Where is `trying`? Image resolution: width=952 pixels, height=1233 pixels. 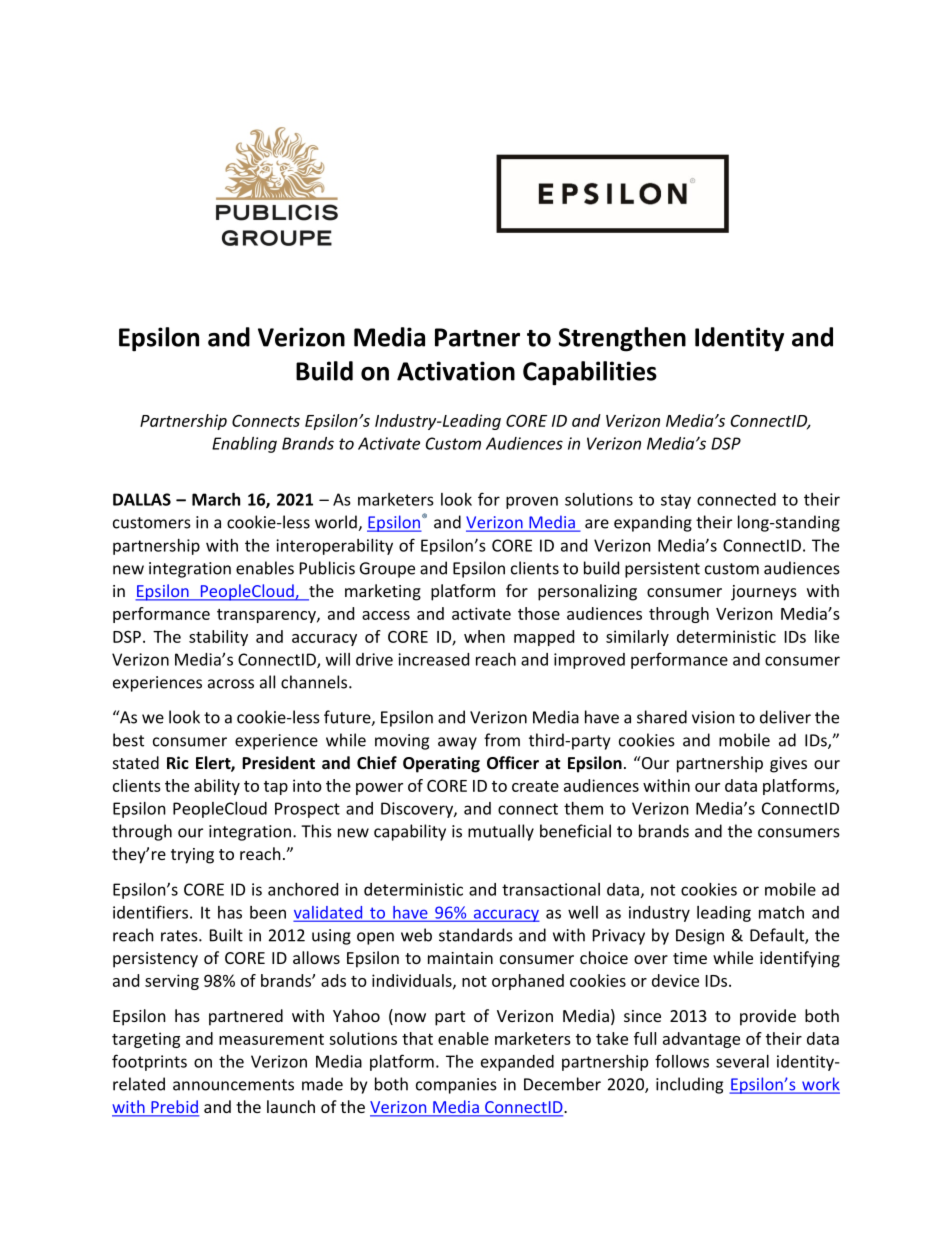 trying is located at coordinates (192, 856).
